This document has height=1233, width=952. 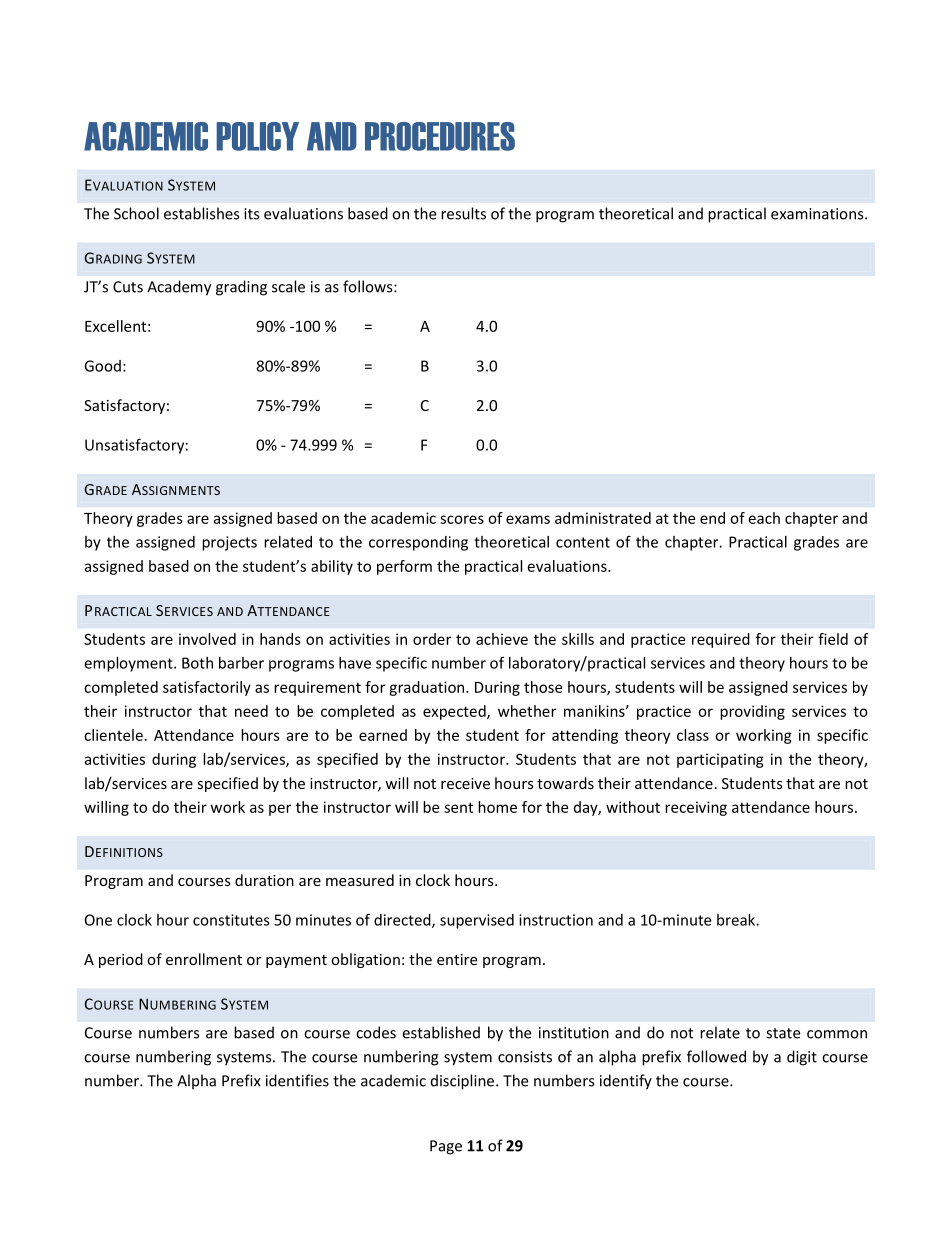 I want to click on projects, so click(x=229, y=543).
